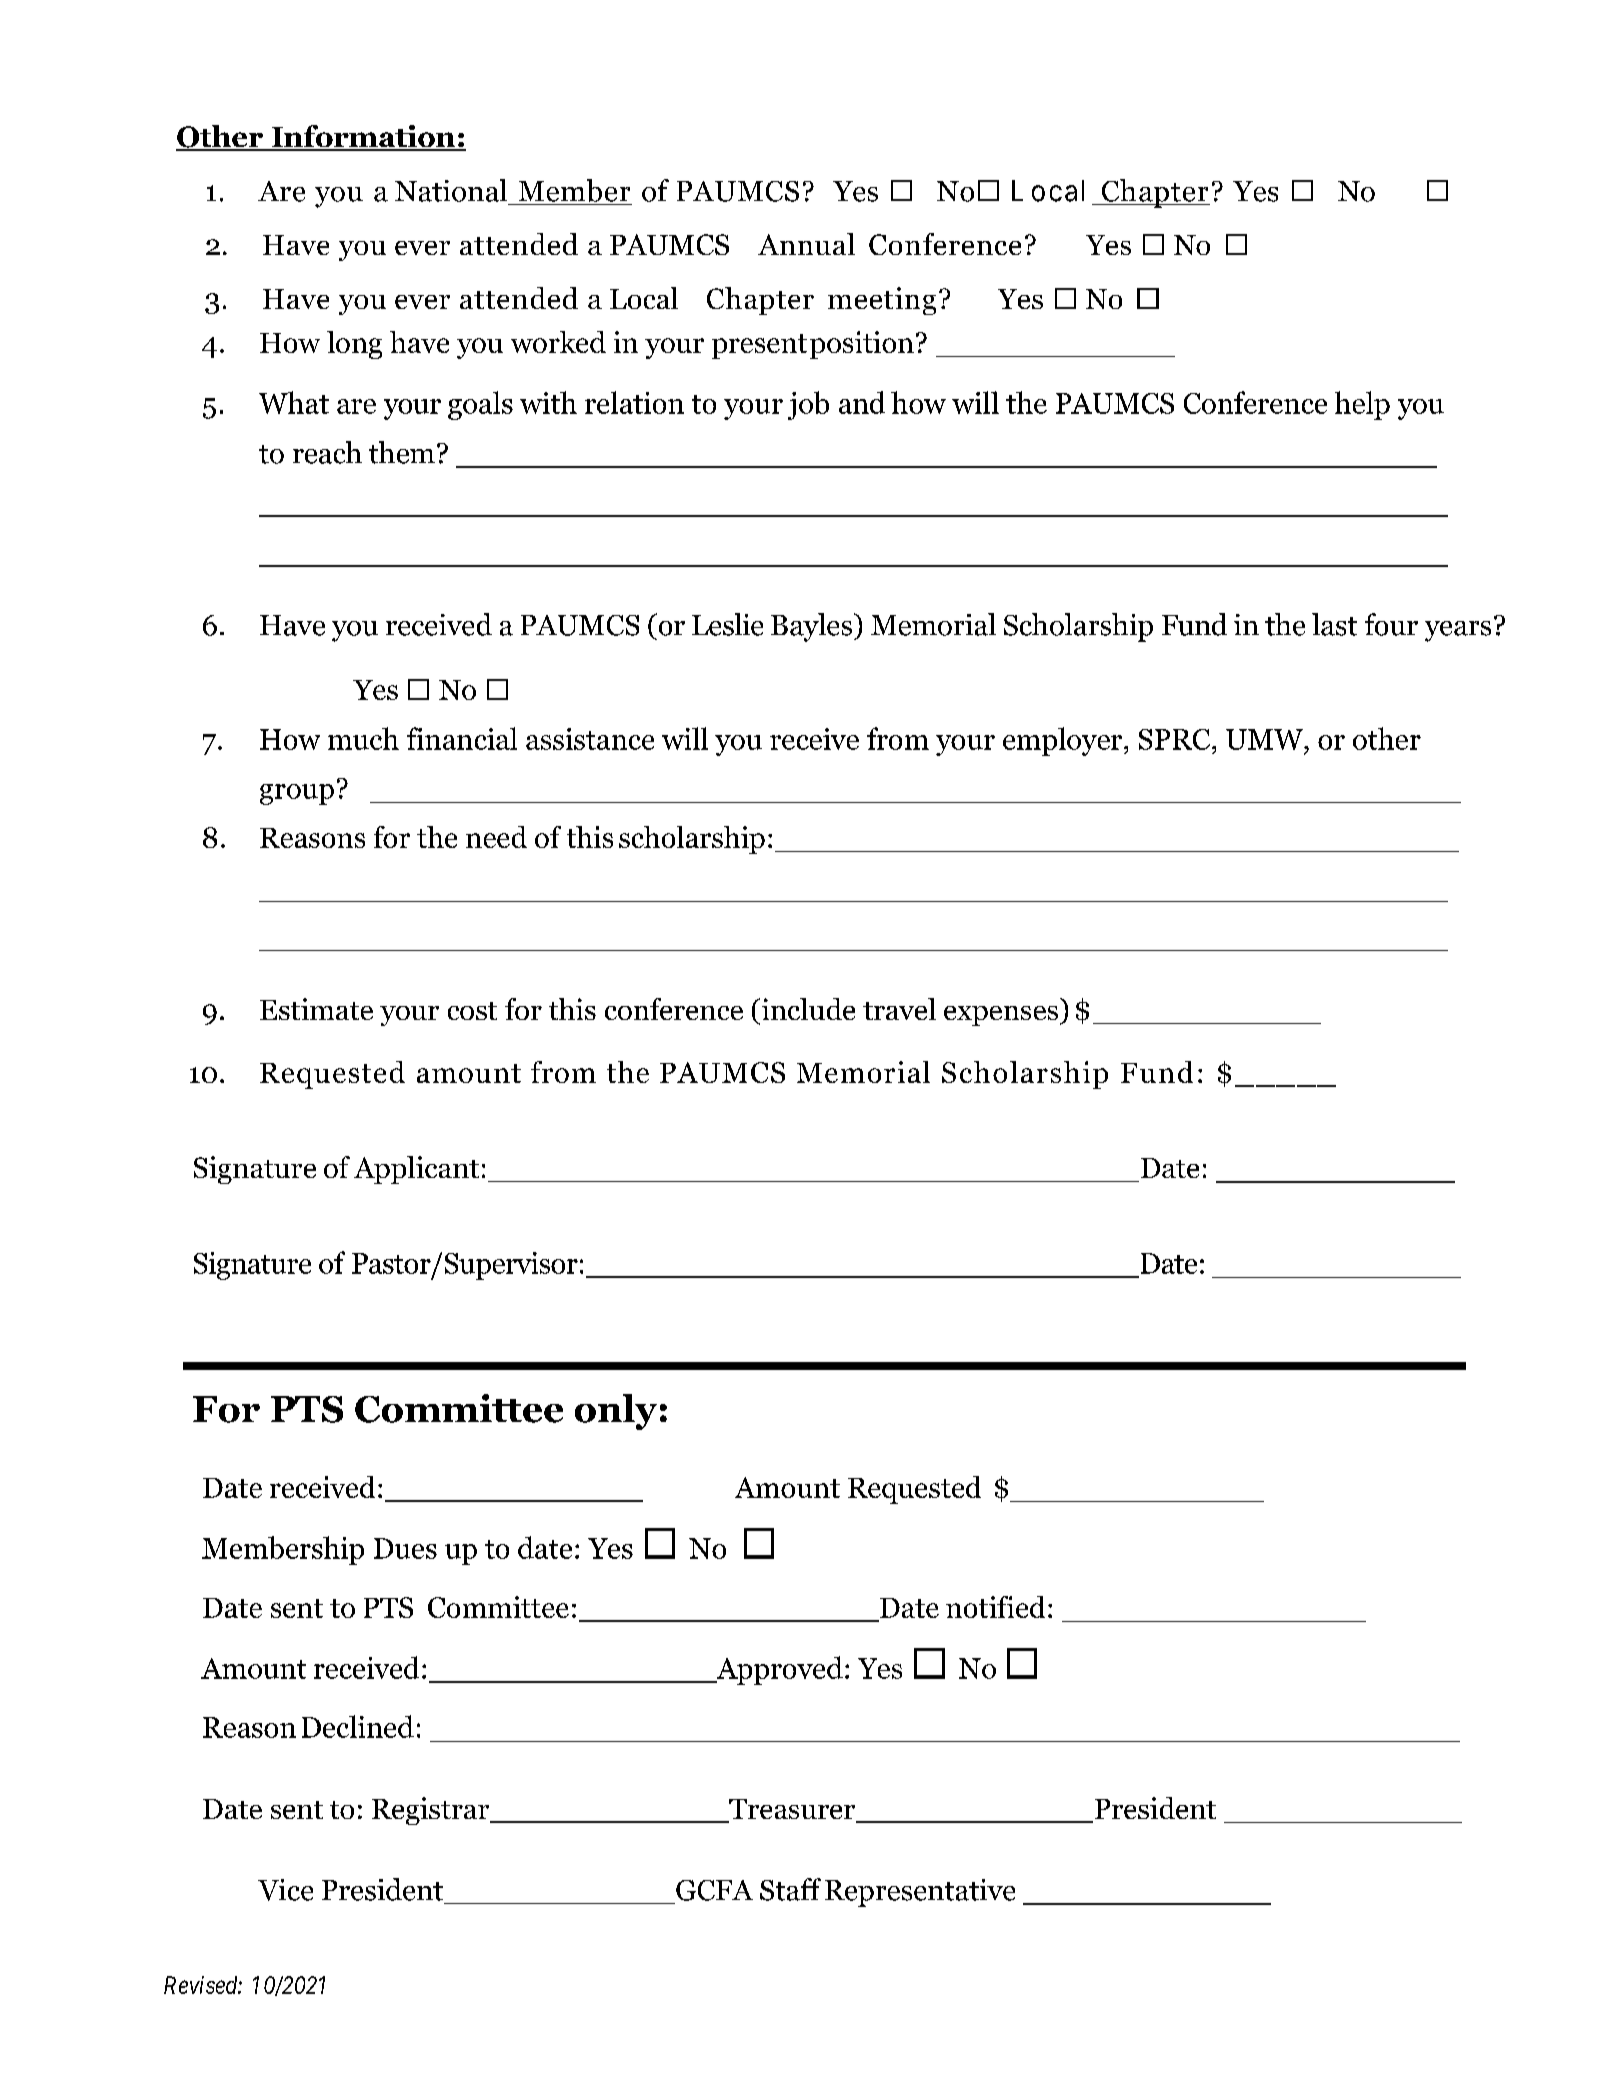  What do you see at coordinates (432, 1811) in the screenshot?
I see `Registrar` at bounding box center [432, 1811].
